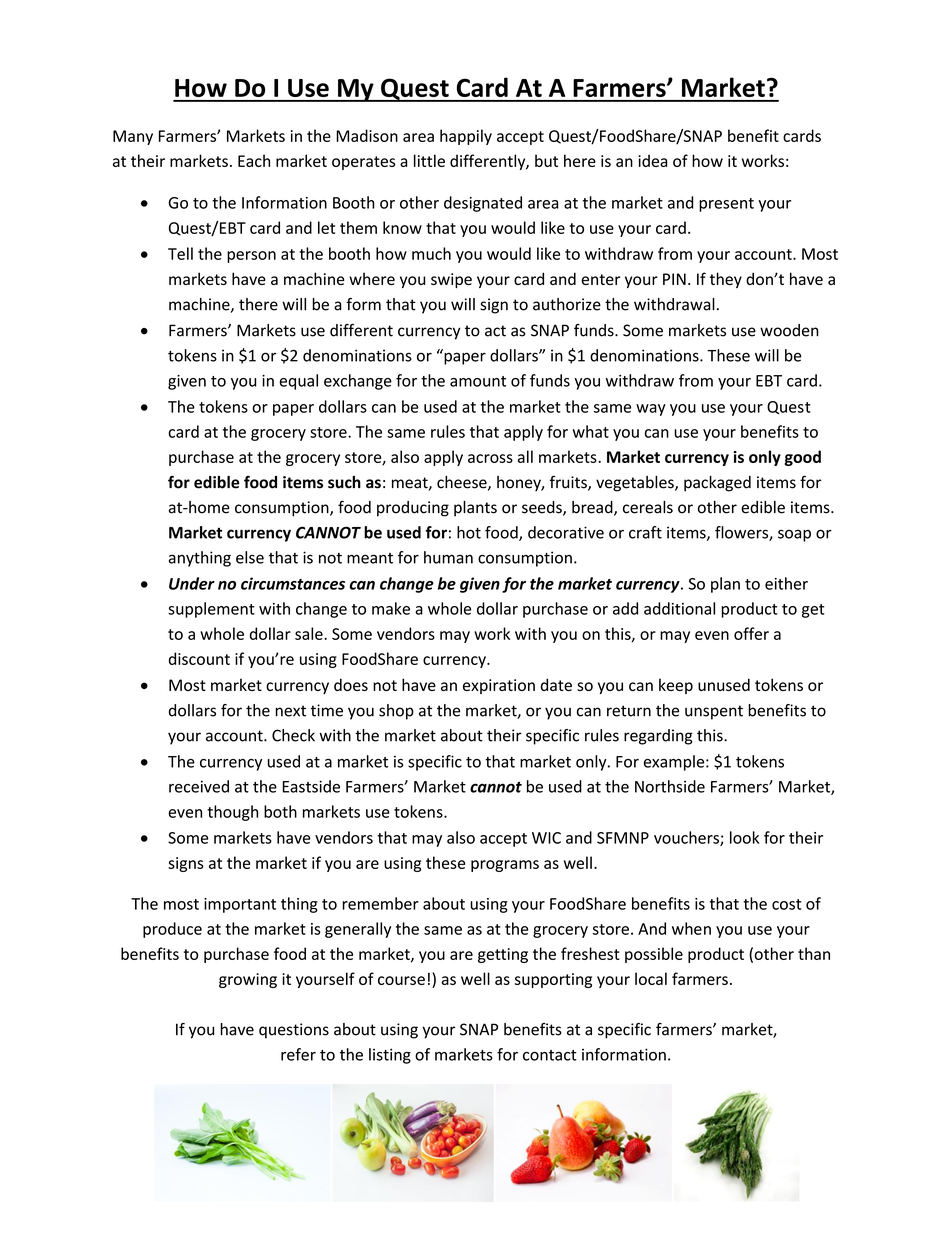 This screenshot has width=952, height=1233. I want to click on contact, so click(550, 1055).
